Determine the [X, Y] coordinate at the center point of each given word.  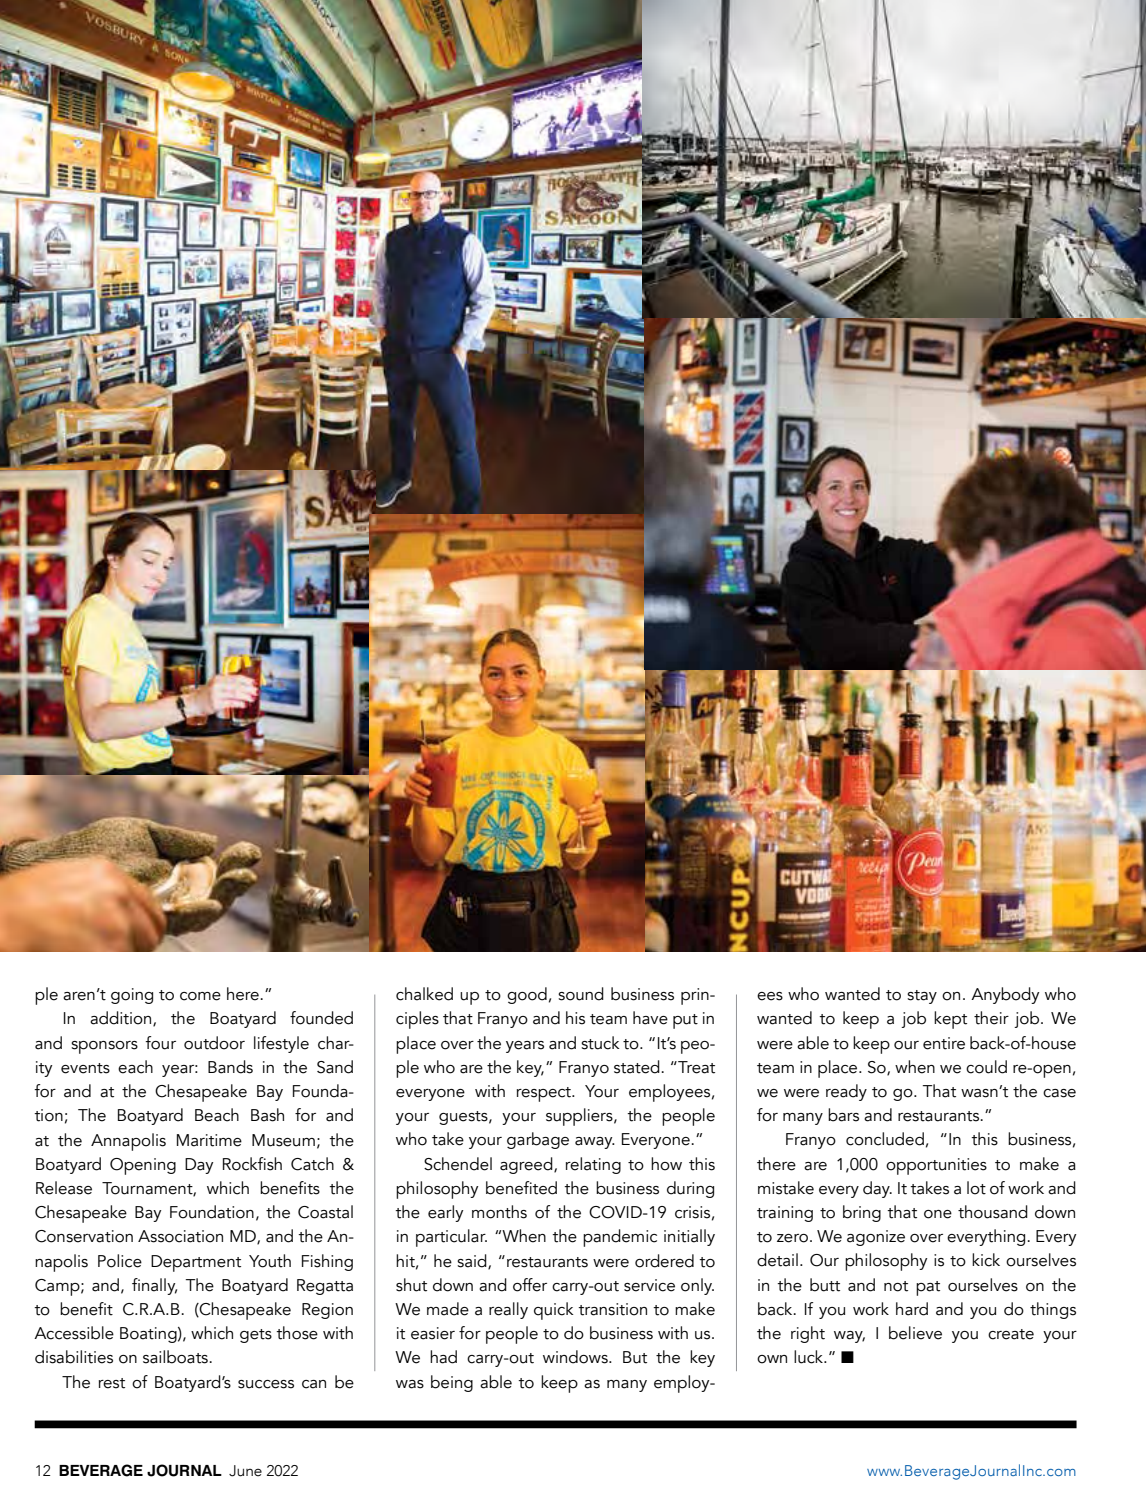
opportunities [936, 1166]
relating [593, 1165]
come [200, 996]
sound [581, 994]
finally [154, 1286]
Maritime [209, 1140]
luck [810, 1357]
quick [553, 1311]
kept [950, 1020]
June [245, 1471]
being [452, 1383]
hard [912, 1309]
